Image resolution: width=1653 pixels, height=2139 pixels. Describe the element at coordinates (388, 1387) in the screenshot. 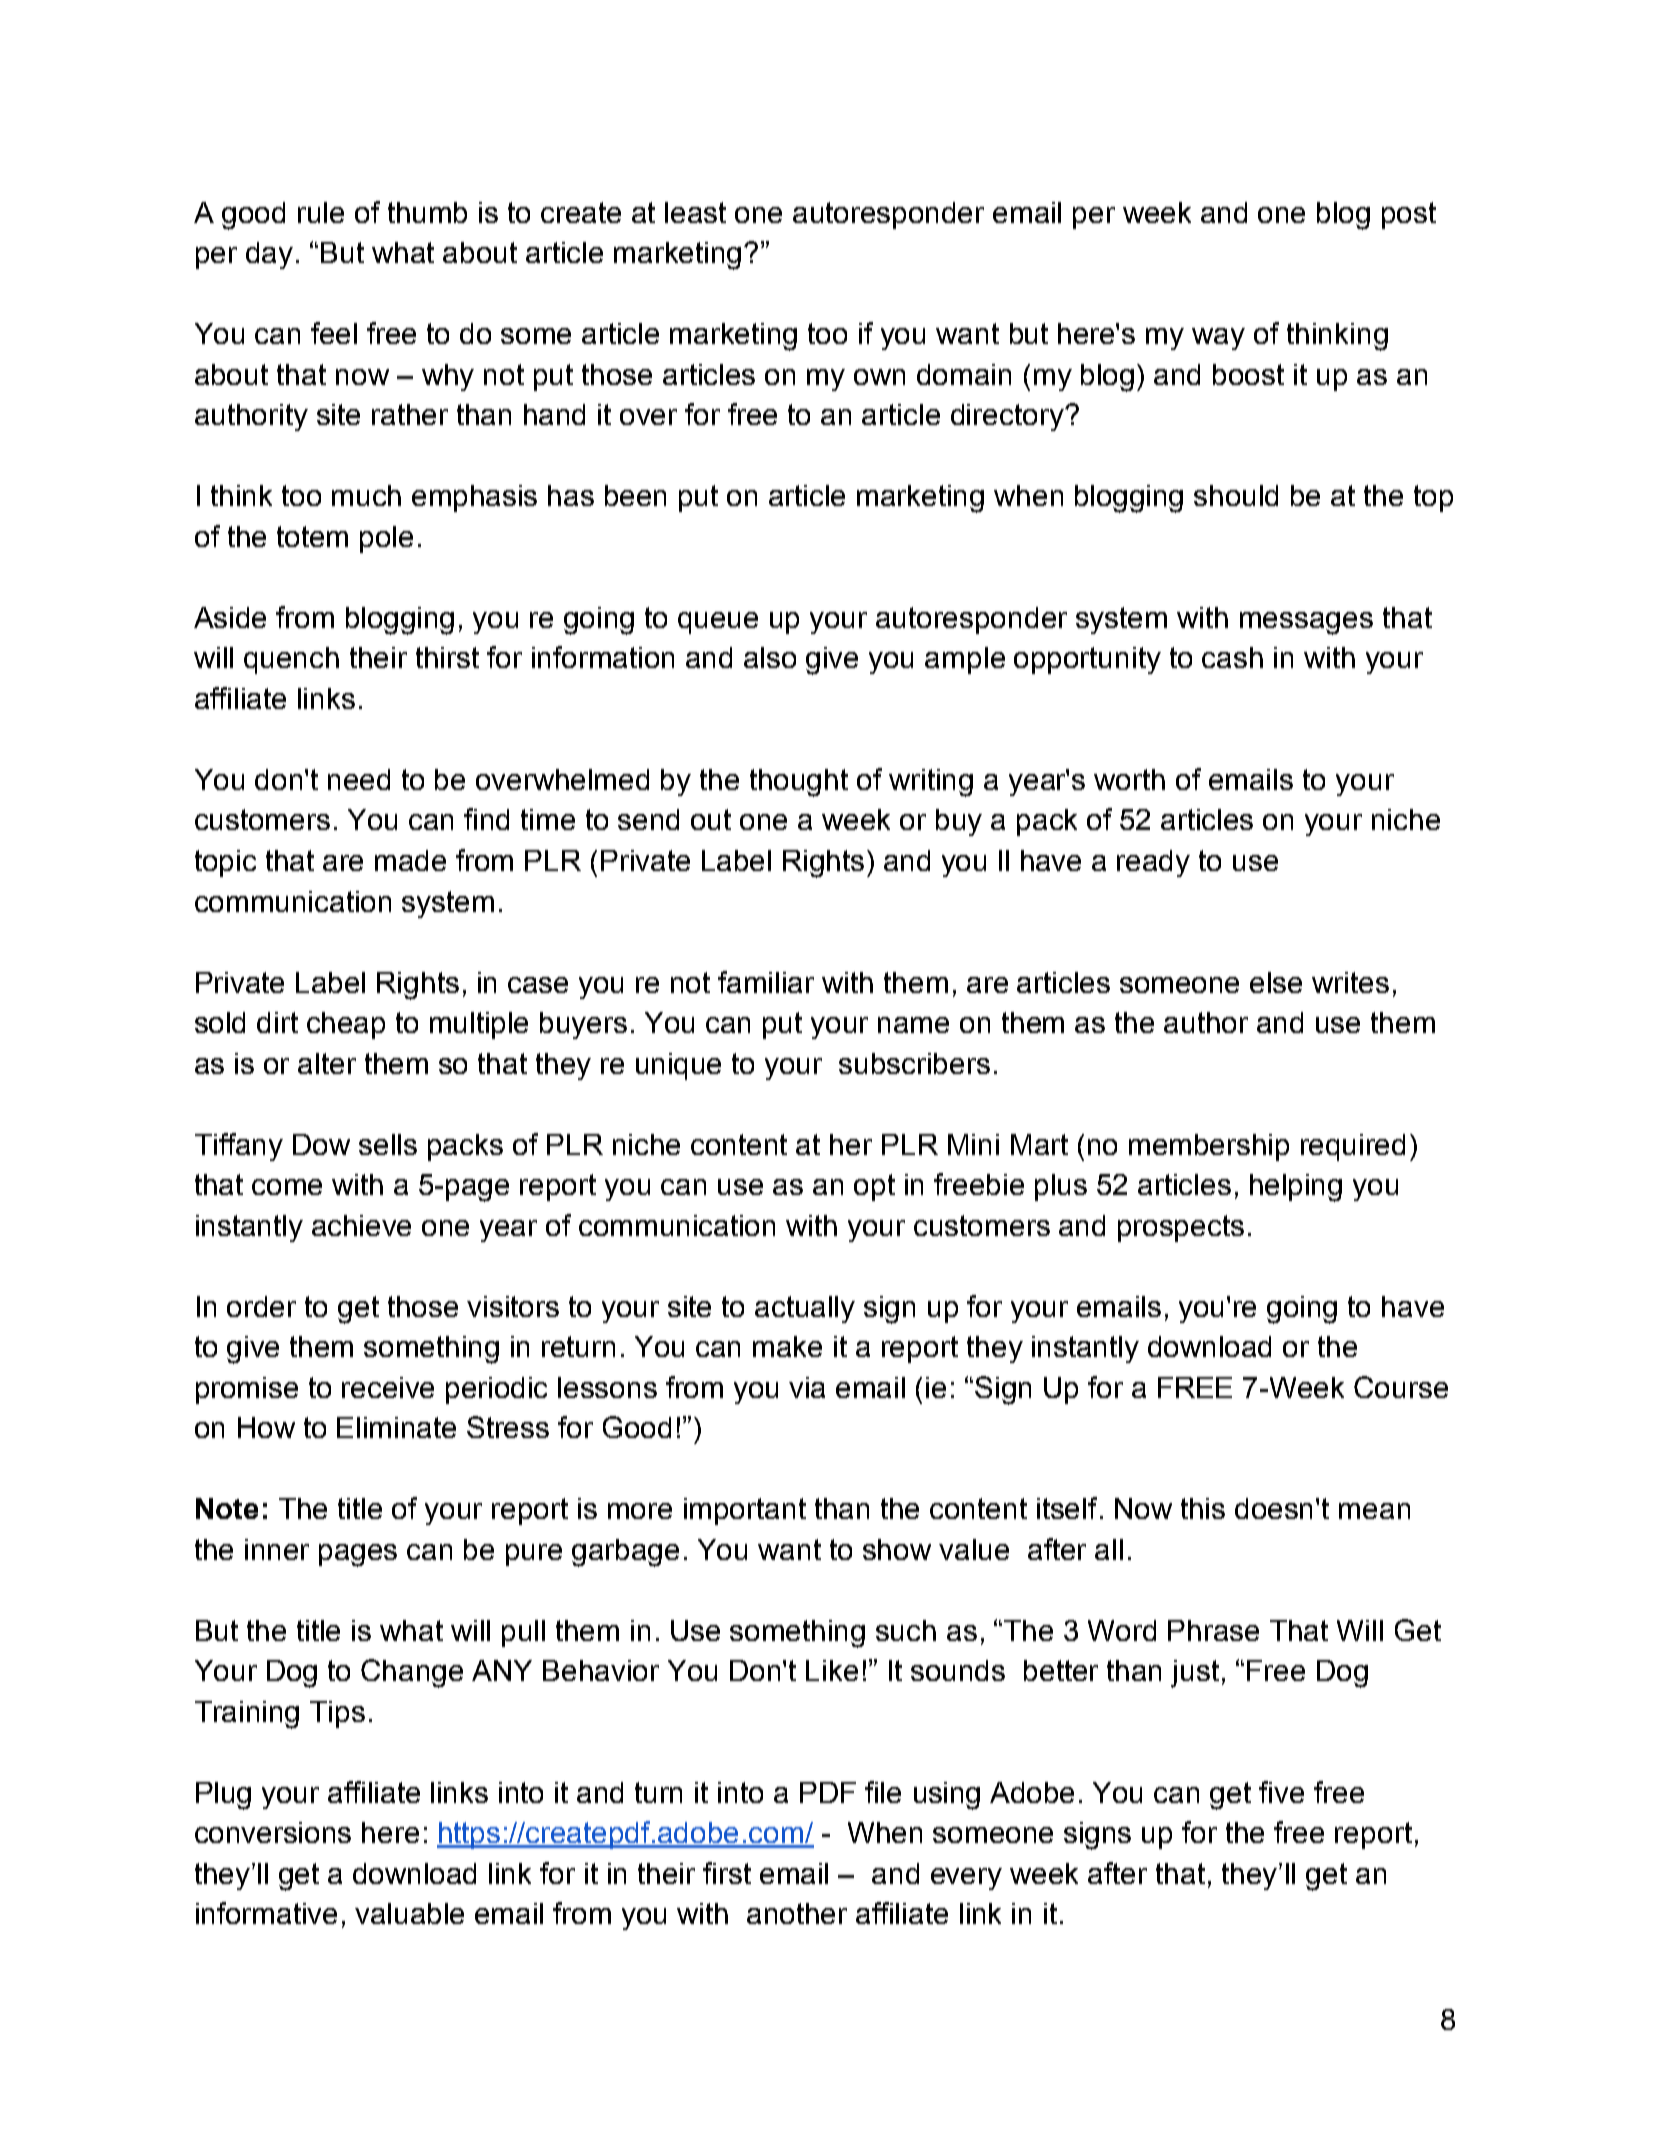

I see `receive` at that location.
